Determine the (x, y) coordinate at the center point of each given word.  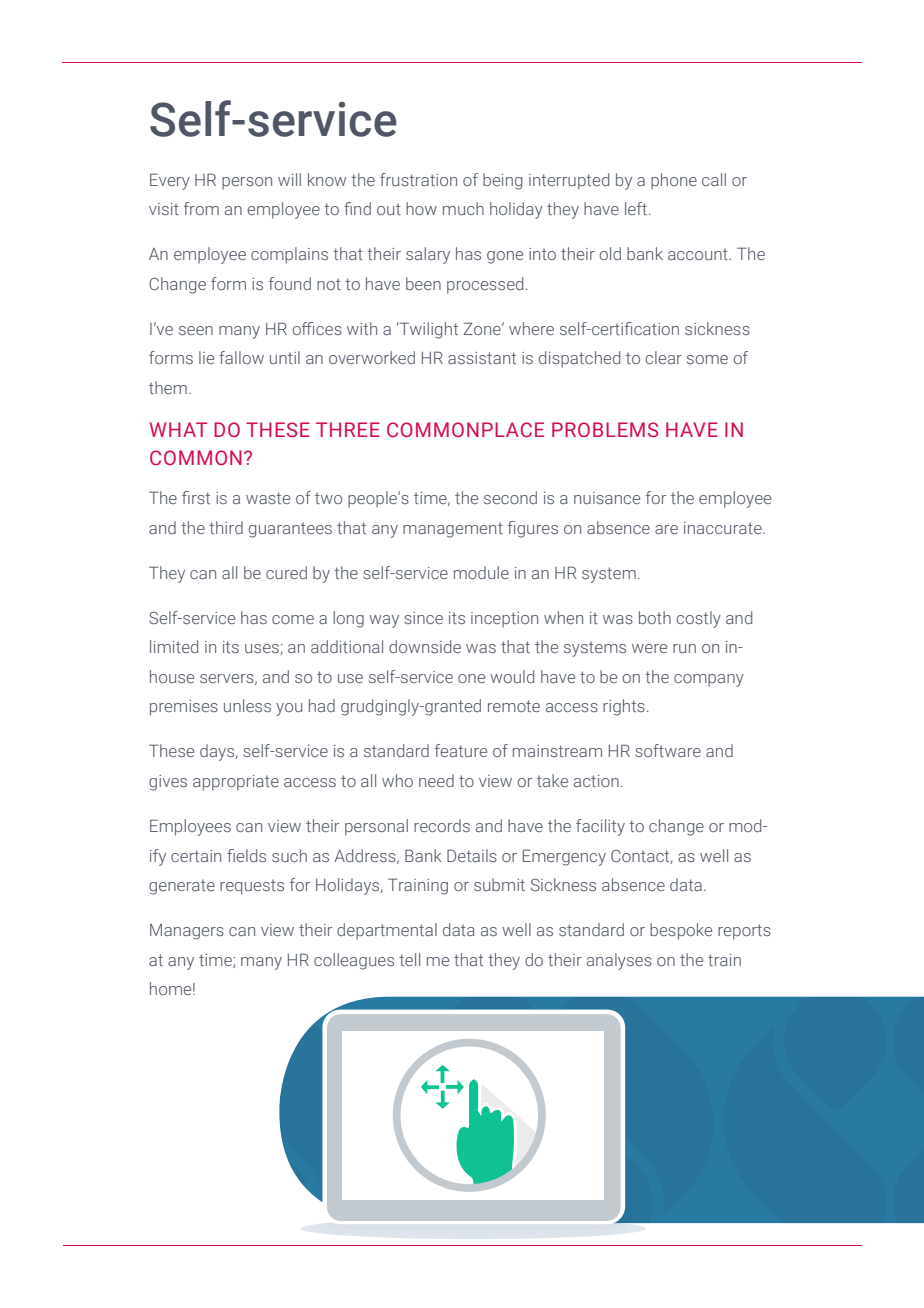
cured (286, 572)
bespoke (681, 931)
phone (674, 181)
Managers (187, 932)
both (655, 617)
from (201, 208)
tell (409, 959)
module (481, 572)
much (463, 208)
